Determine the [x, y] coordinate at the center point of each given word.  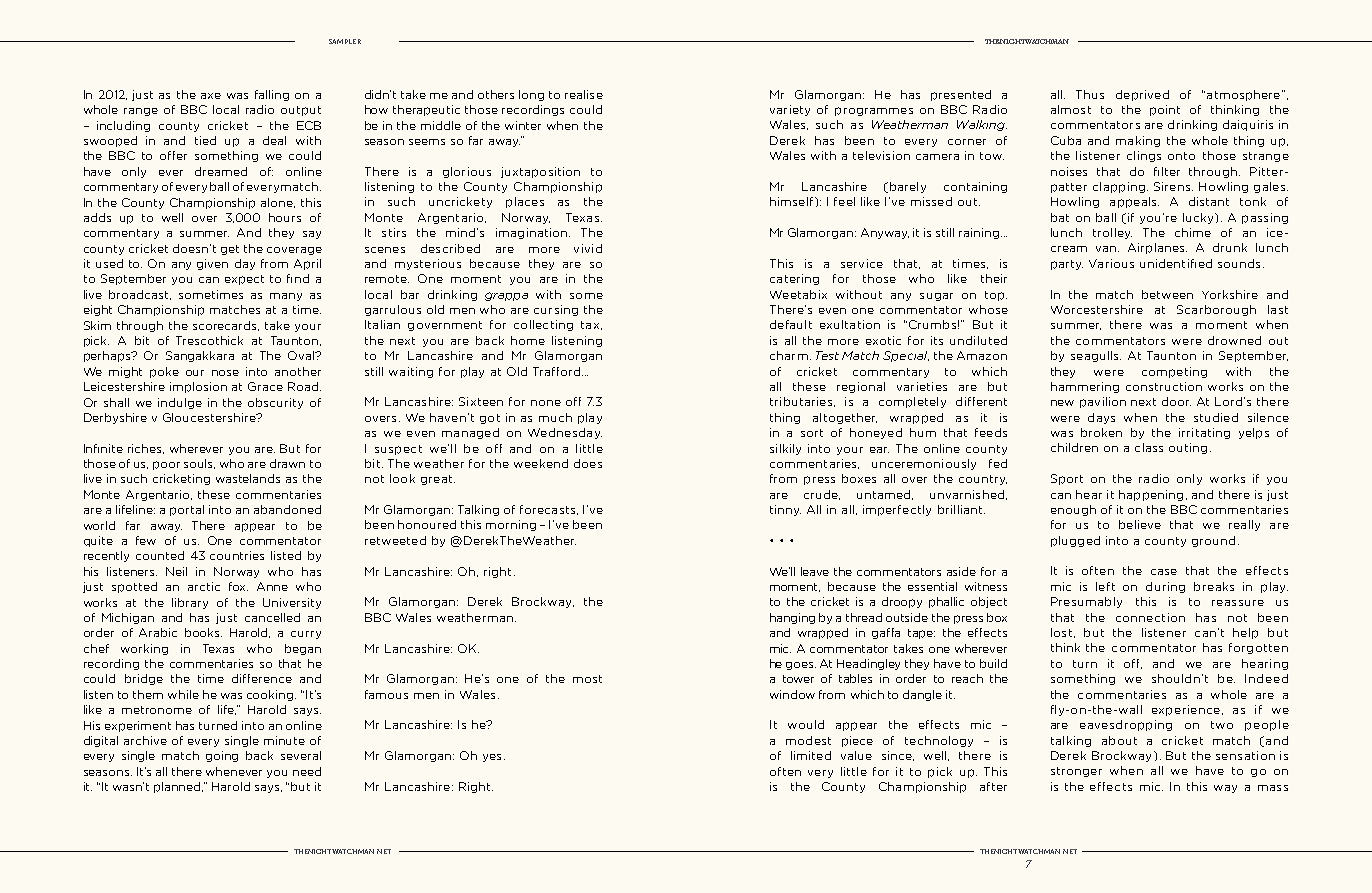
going [222, 756]
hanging [792, 618]
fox [238, 586]
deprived [1142, 95]
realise [584, 94]
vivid [588, 248]
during [1165, 587]
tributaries [802, 402]
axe [211, 96]
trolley [1112, 233]
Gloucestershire [210, 417]
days [1101, 418]
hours [285, 217]
